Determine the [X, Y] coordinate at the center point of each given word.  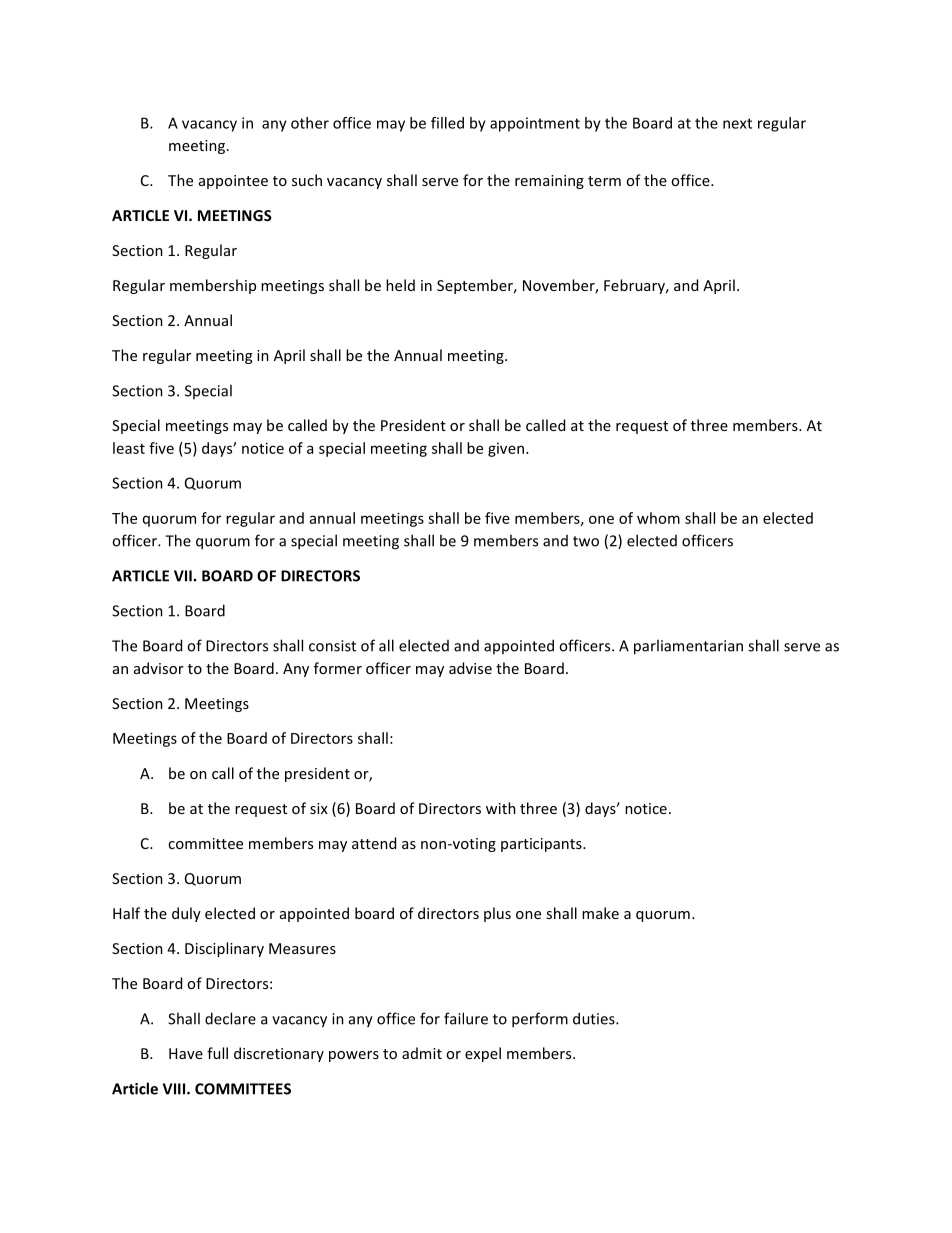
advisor [159, 668]
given [507, 450]
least [129, 448]
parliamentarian [688, 647]
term [604, 181]
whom [658, 518]
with [501, 808]
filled [447, 123]
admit [422, 1053]
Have [186, 1053]
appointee [233, 182]
